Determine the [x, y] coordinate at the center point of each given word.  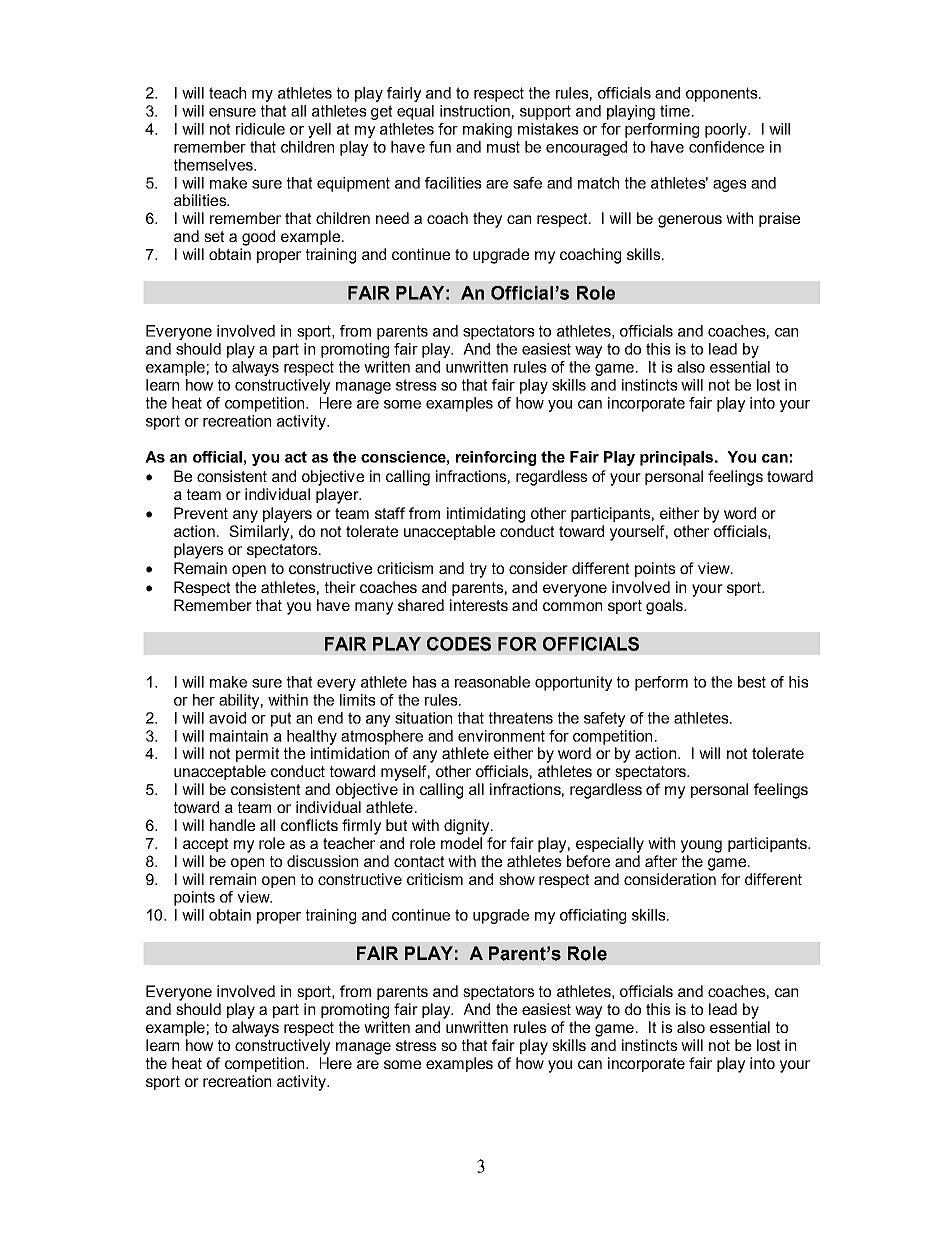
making [487, 130]
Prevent [201, 513]
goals [665, 607]
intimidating [486, 515]
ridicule [260, 129]
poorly [727, 130]
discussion [322, 861]
